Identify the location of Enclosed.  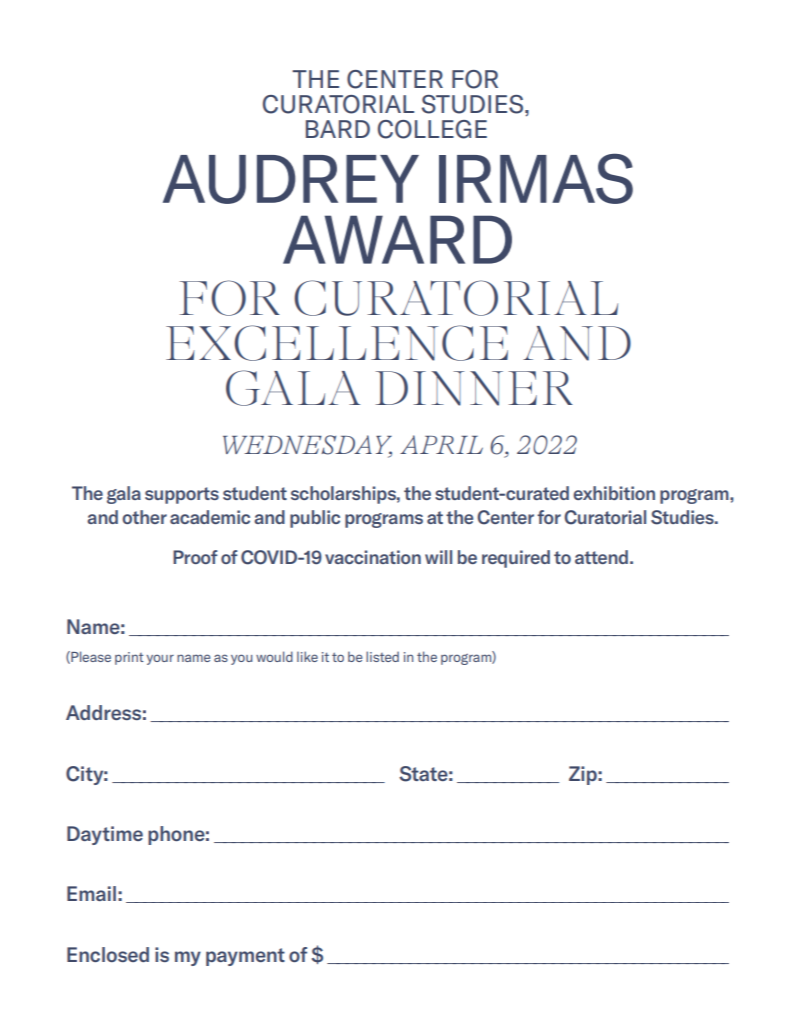
(108, 954).
